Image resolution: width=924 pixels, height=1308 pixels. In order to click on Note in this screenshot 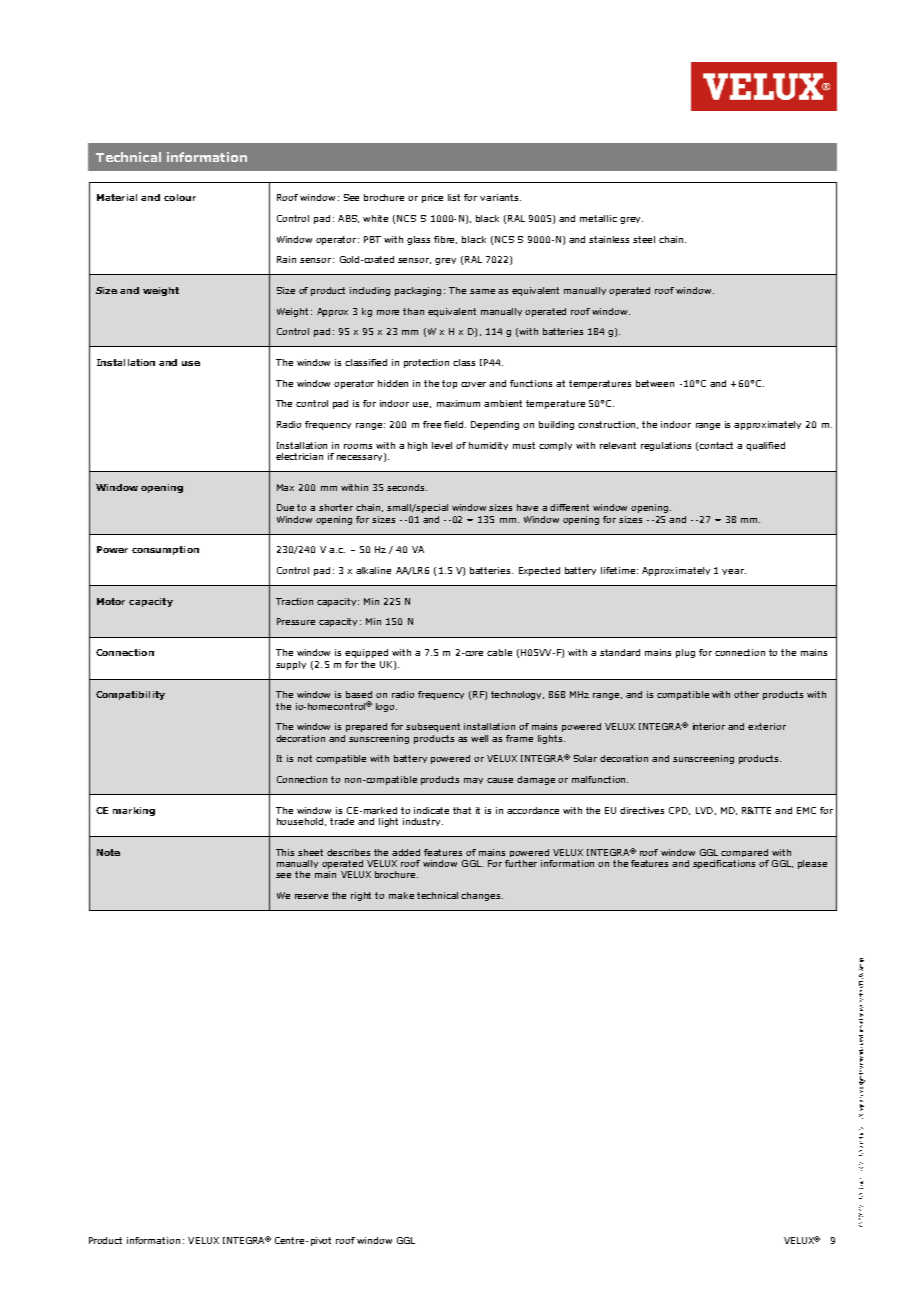, I will do `click(108, 852)`.
